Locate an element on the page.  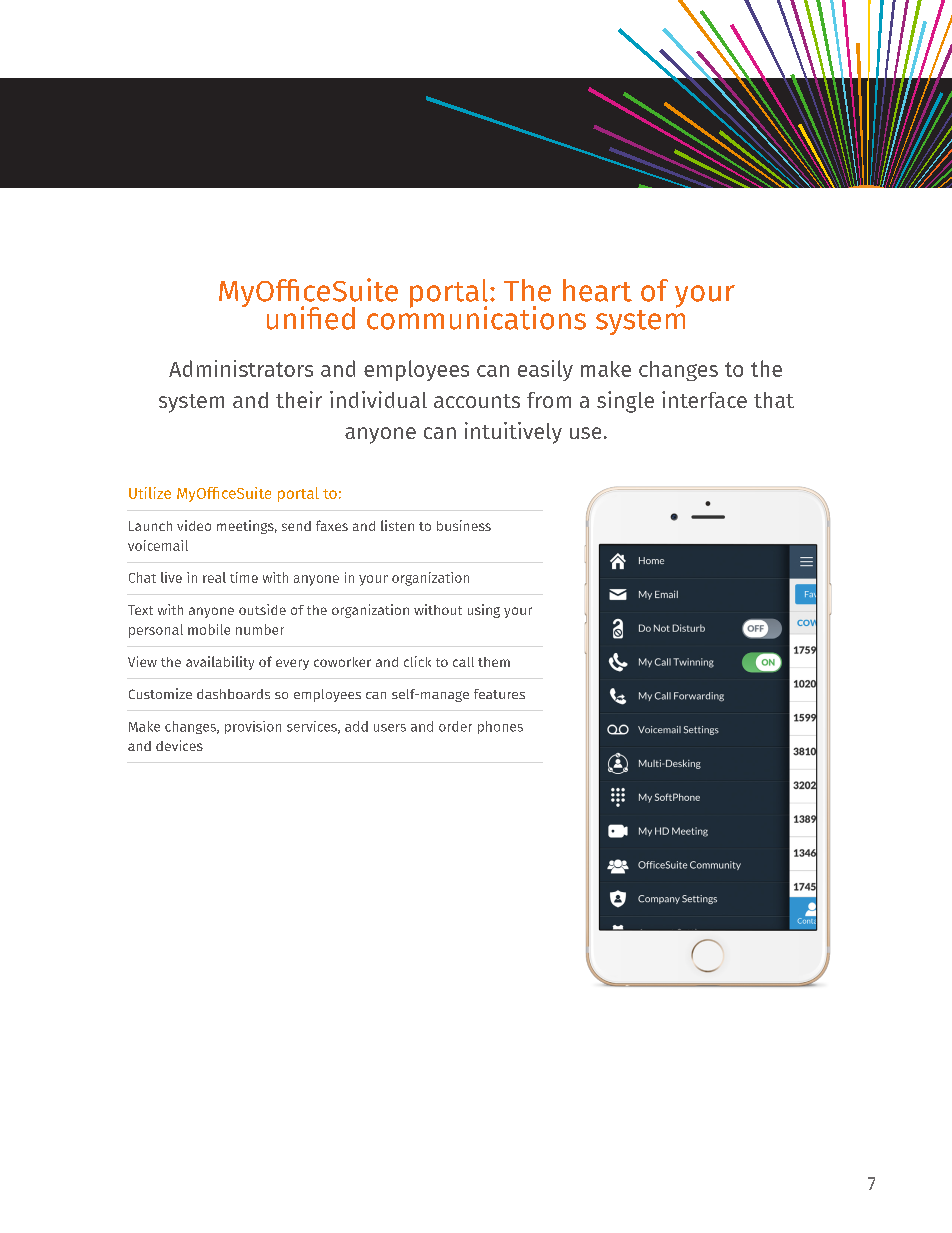
them is located at coordinates (494, 662).
